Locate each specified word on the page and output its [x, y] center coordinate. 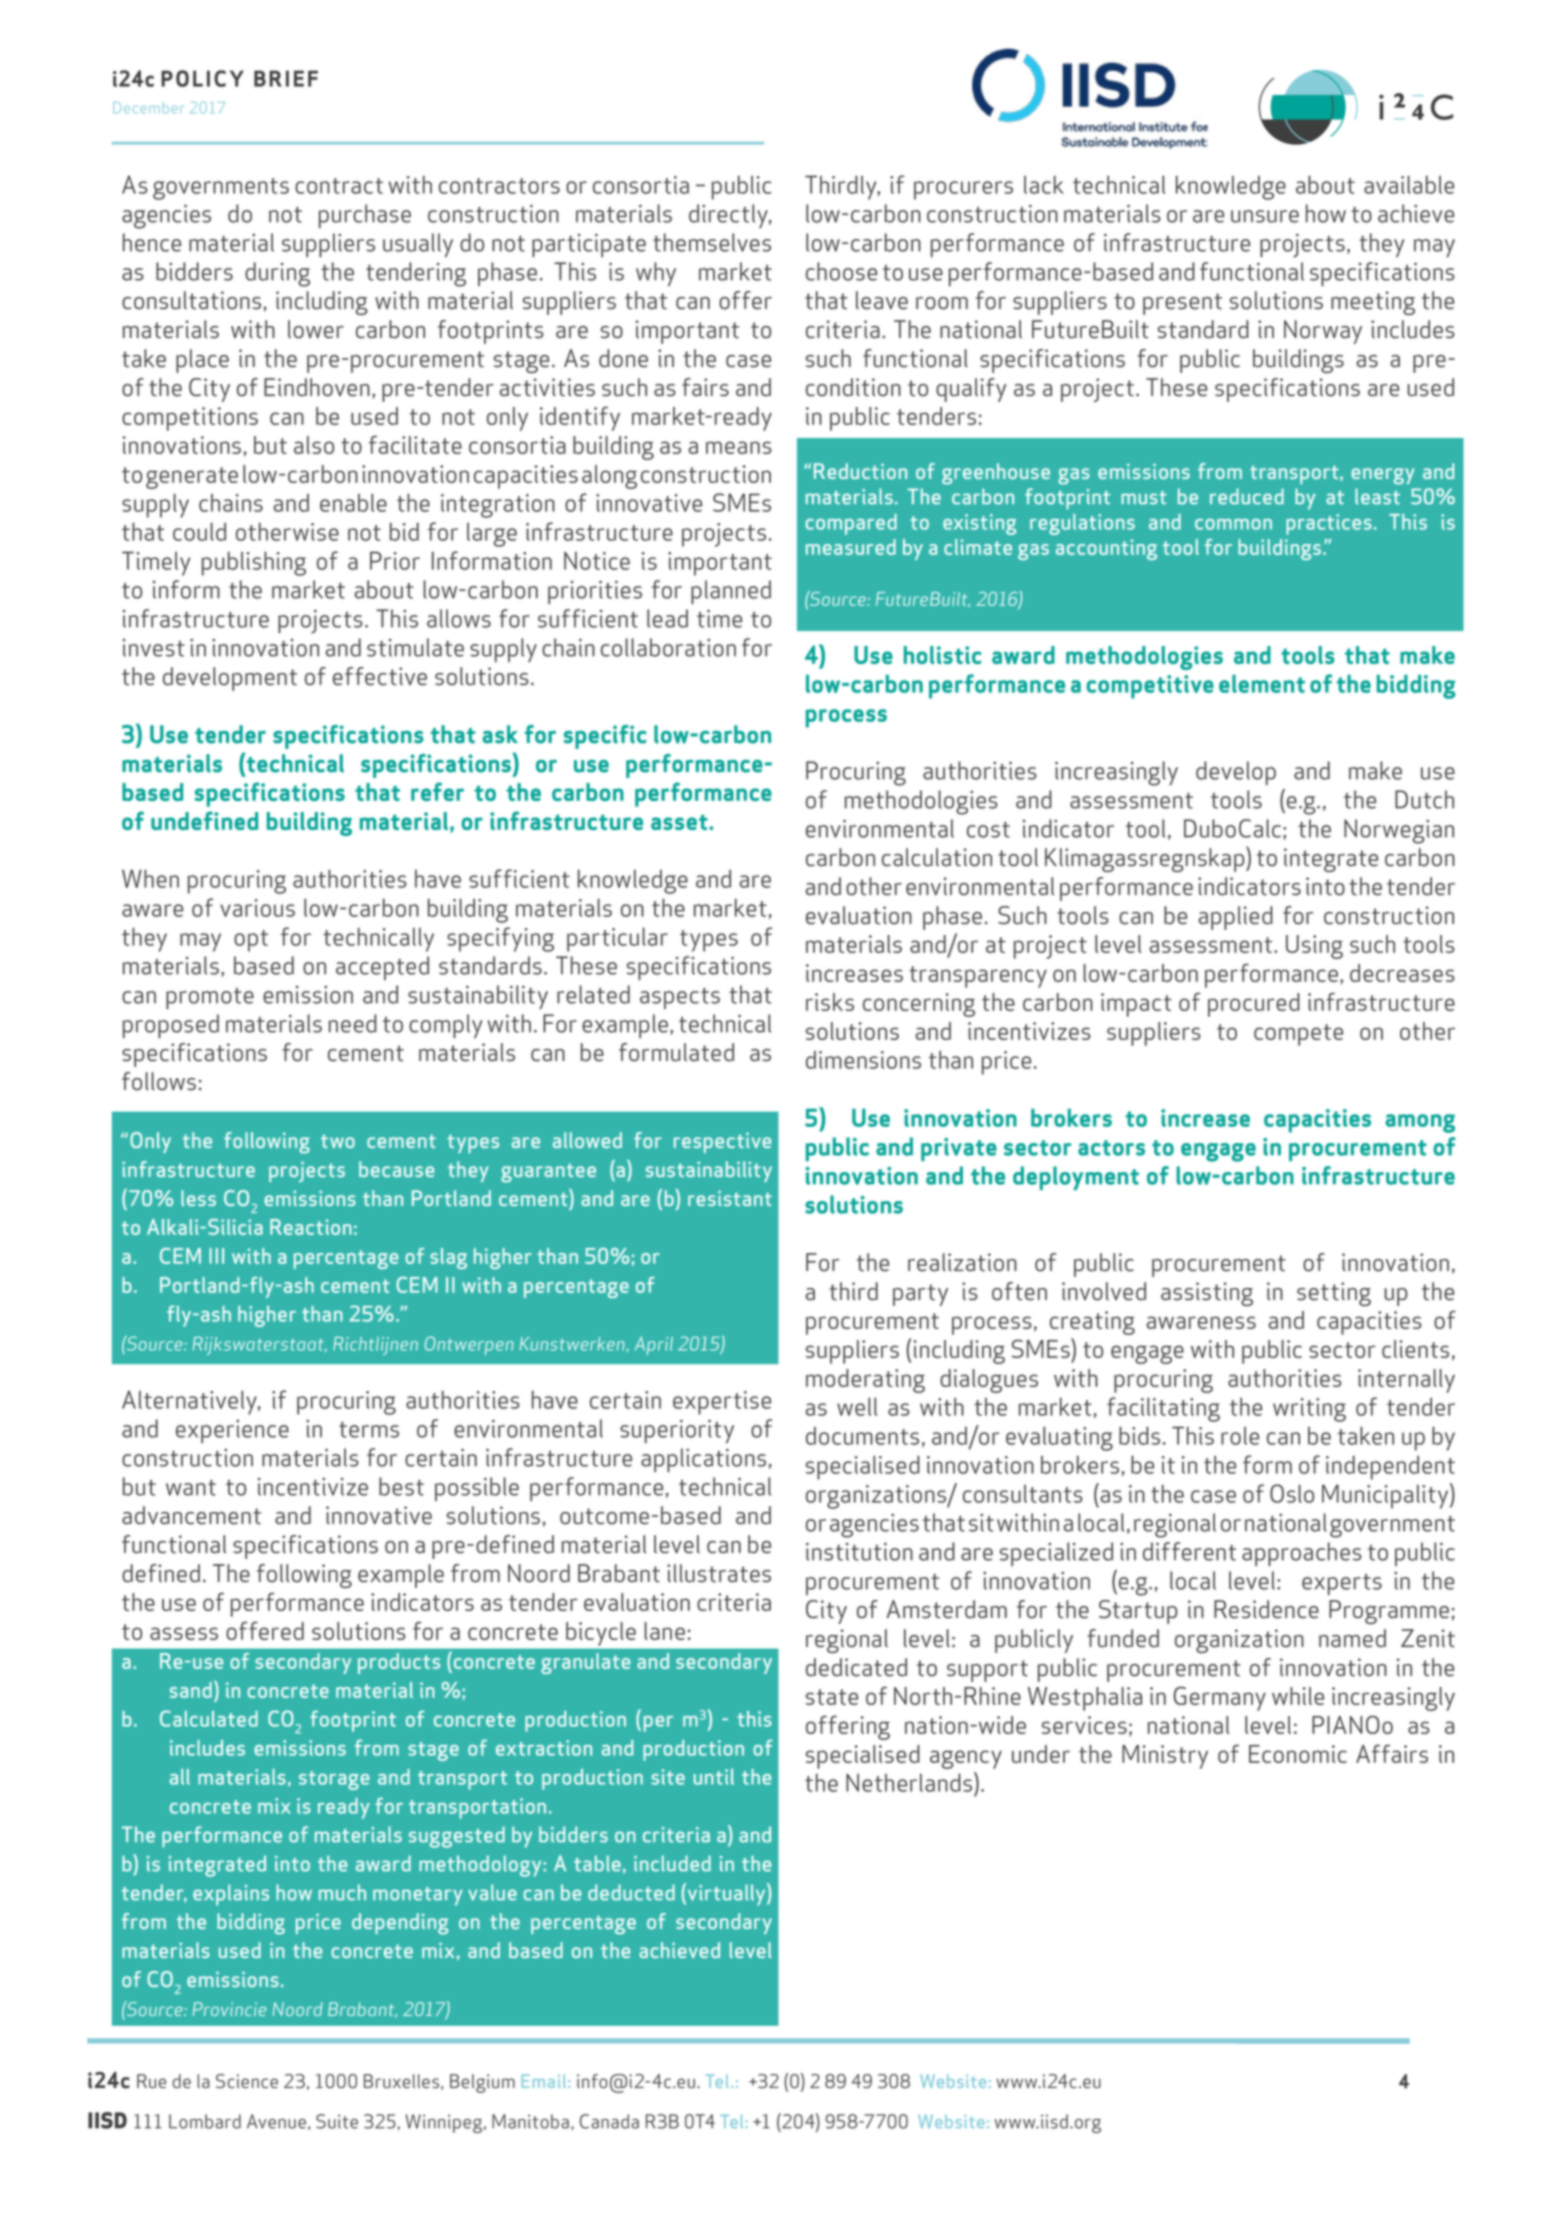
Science [247, 2081]
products [399, 1663]
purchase [365, 216]
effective [380, 676]
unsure [1265, 216]
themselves [712, 242]
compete [1298, 1035]
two [338, 1141]
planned [731, 592]
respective [723, 1142]
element [1262, 684]
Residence [1266, 1609]
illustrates [719, 1573]
